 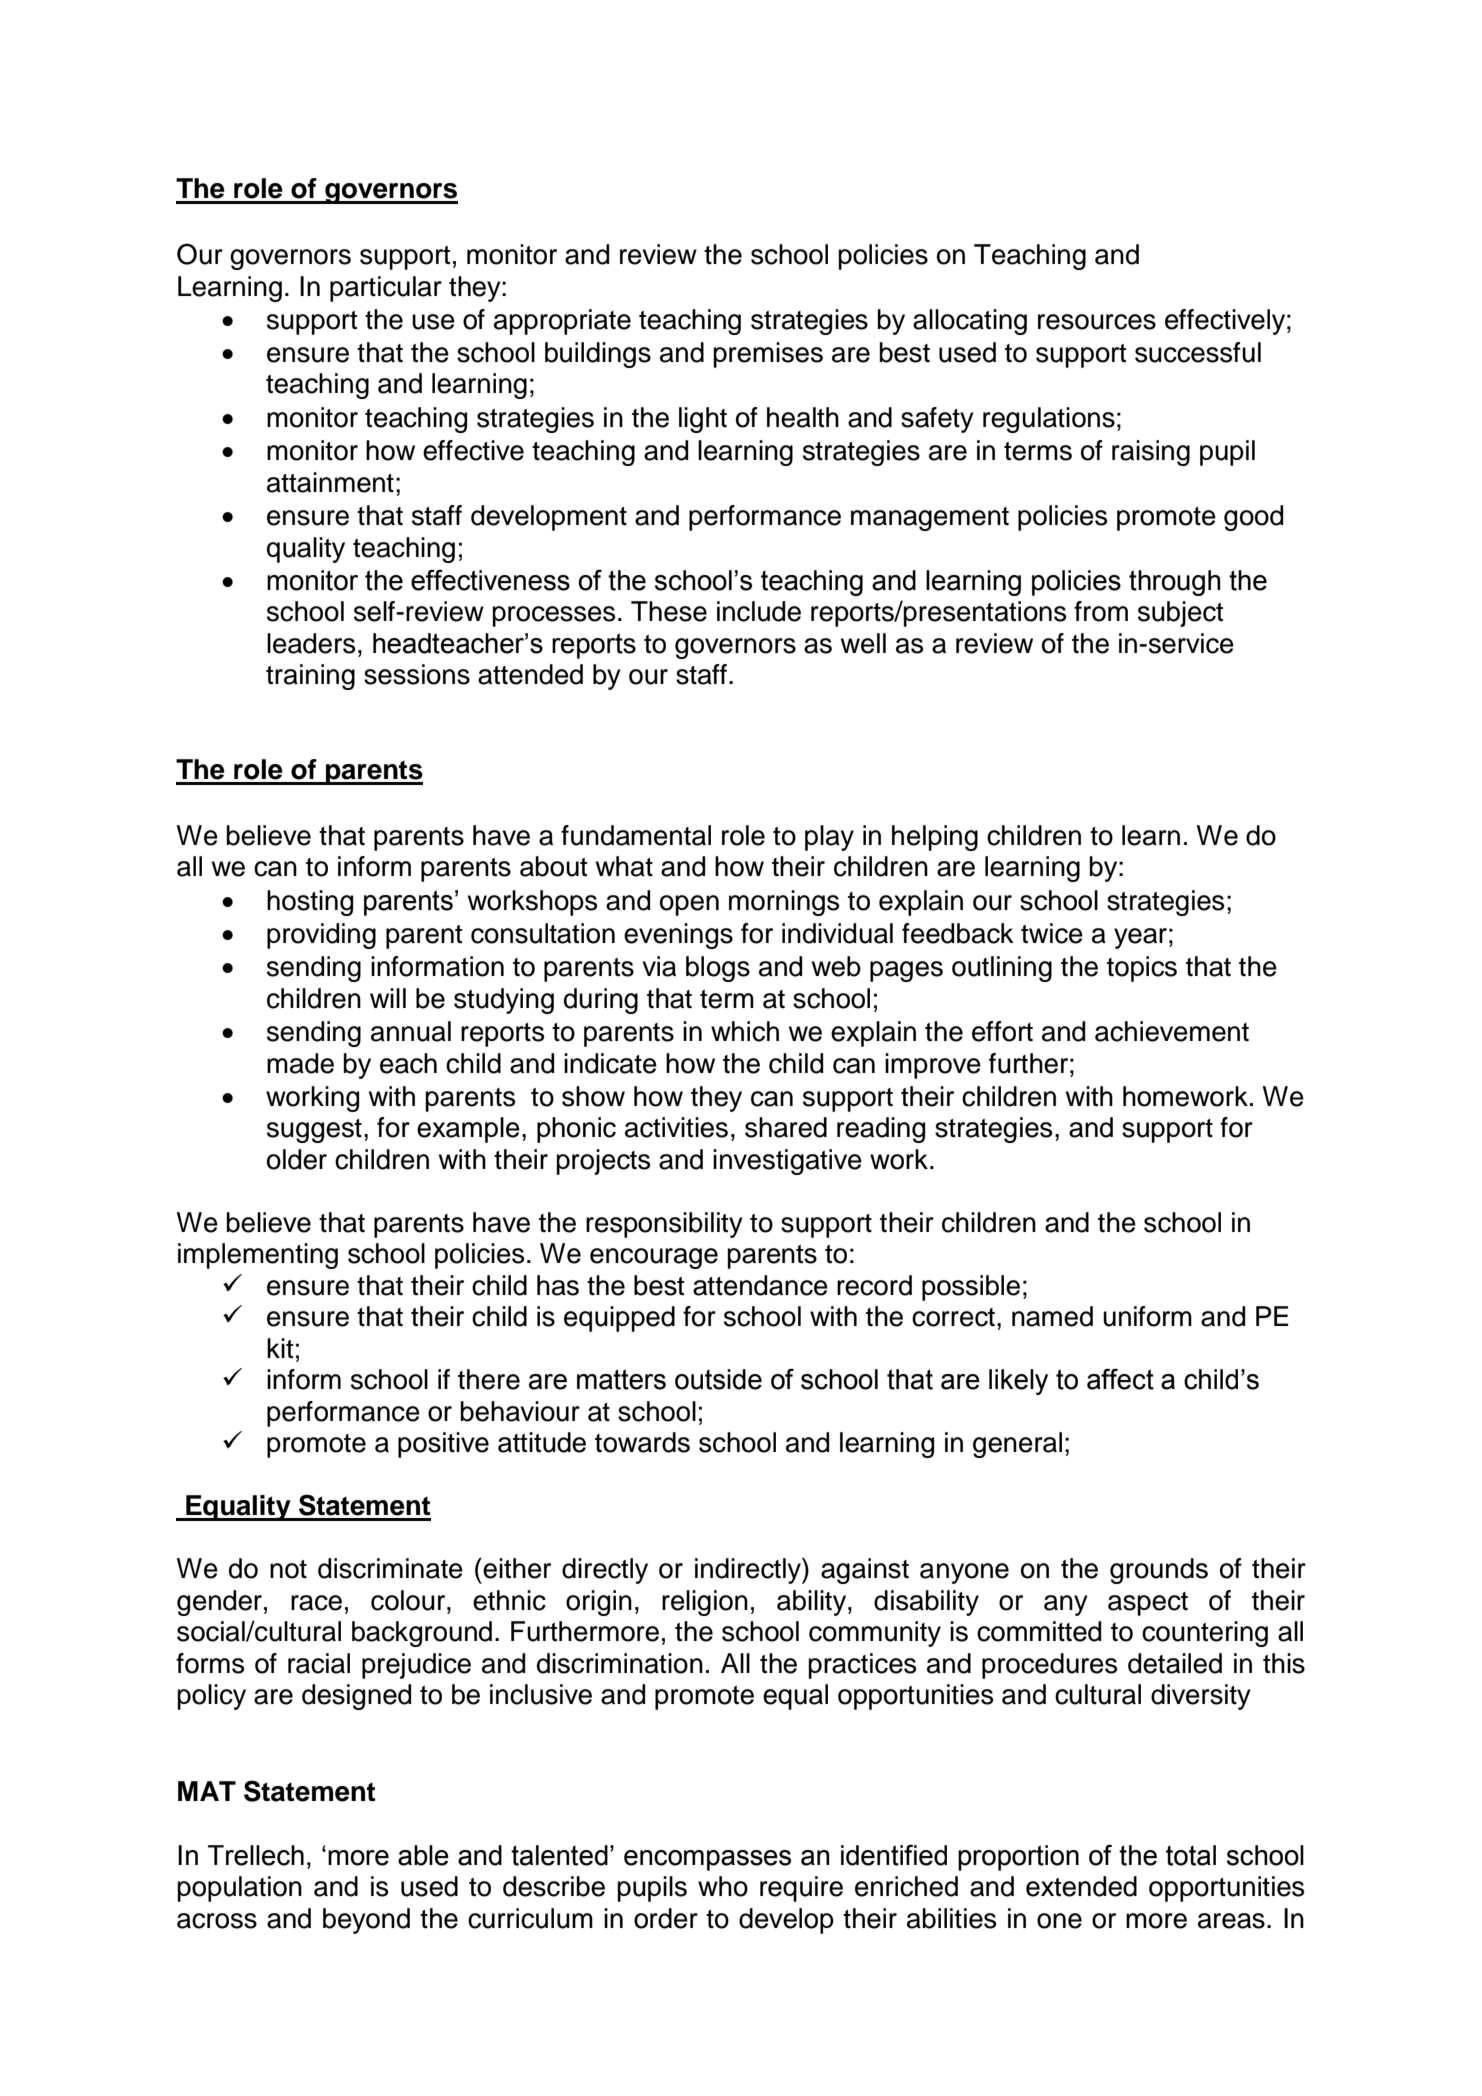 What do you see at coordinates (786, 1127) in the screenshot?
I see `shared` at bounding box center [786, 1127].
